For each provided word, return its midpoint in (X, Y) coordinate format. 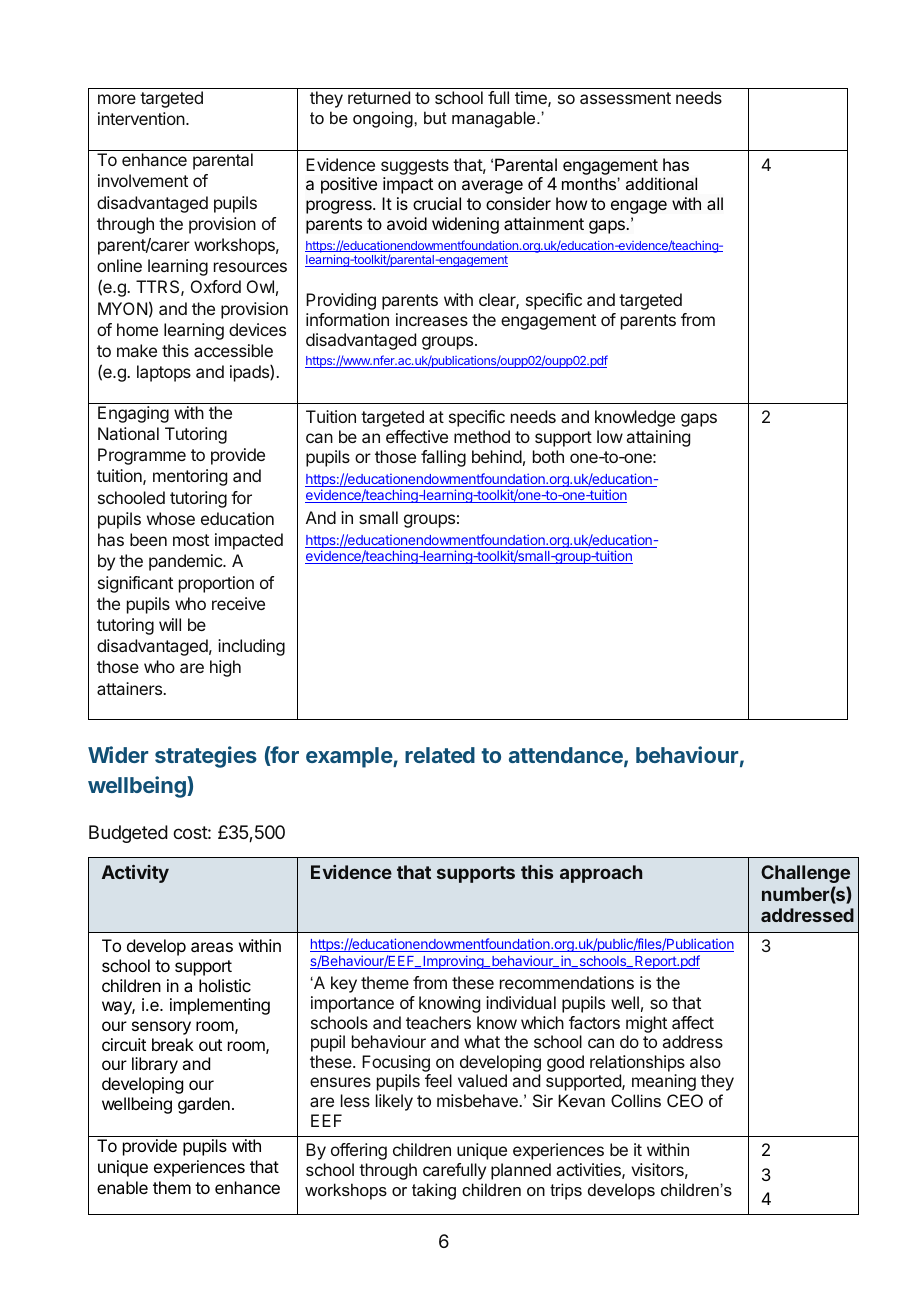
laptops (164, 373)
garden (204, 1105)
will (170, 624)
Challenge (805, 874)
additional (661, 183)
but (435, 117)
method (482, 436)
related (440, 755)
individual (521, 1002)
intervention (142, 118)
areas (212, 947)
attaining (658, 438)
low (610, 436)
